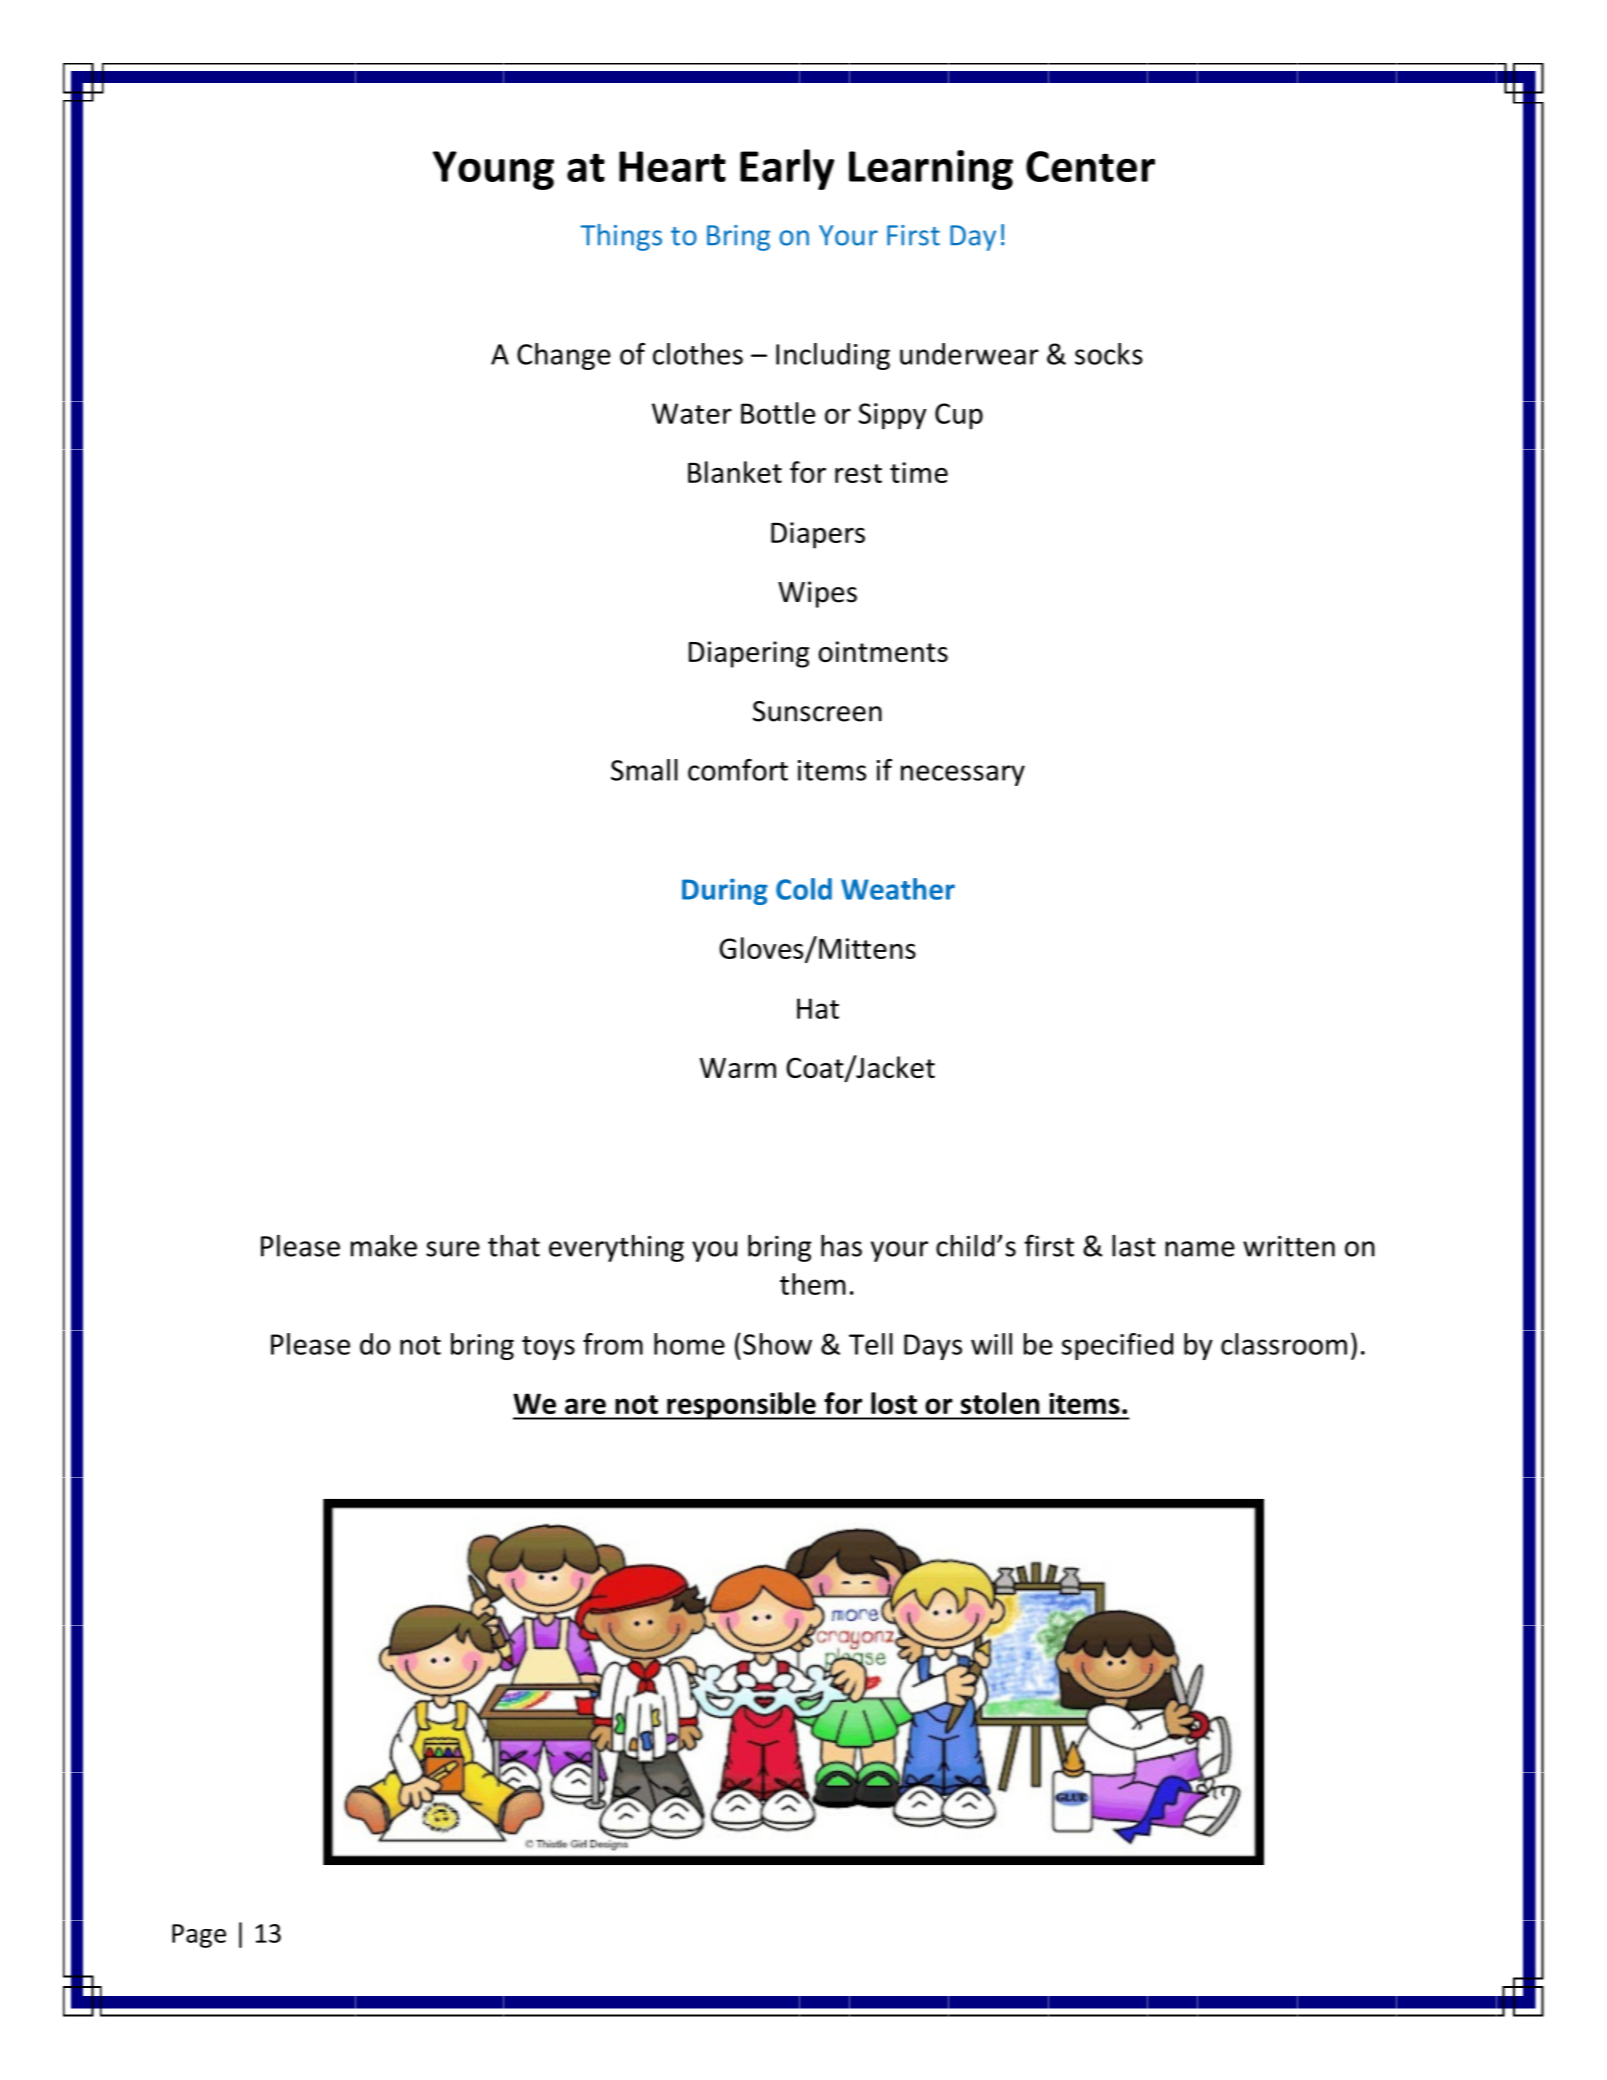  Describe the element at coordinates (493, 170) in the document. I see `Young` at that location.
